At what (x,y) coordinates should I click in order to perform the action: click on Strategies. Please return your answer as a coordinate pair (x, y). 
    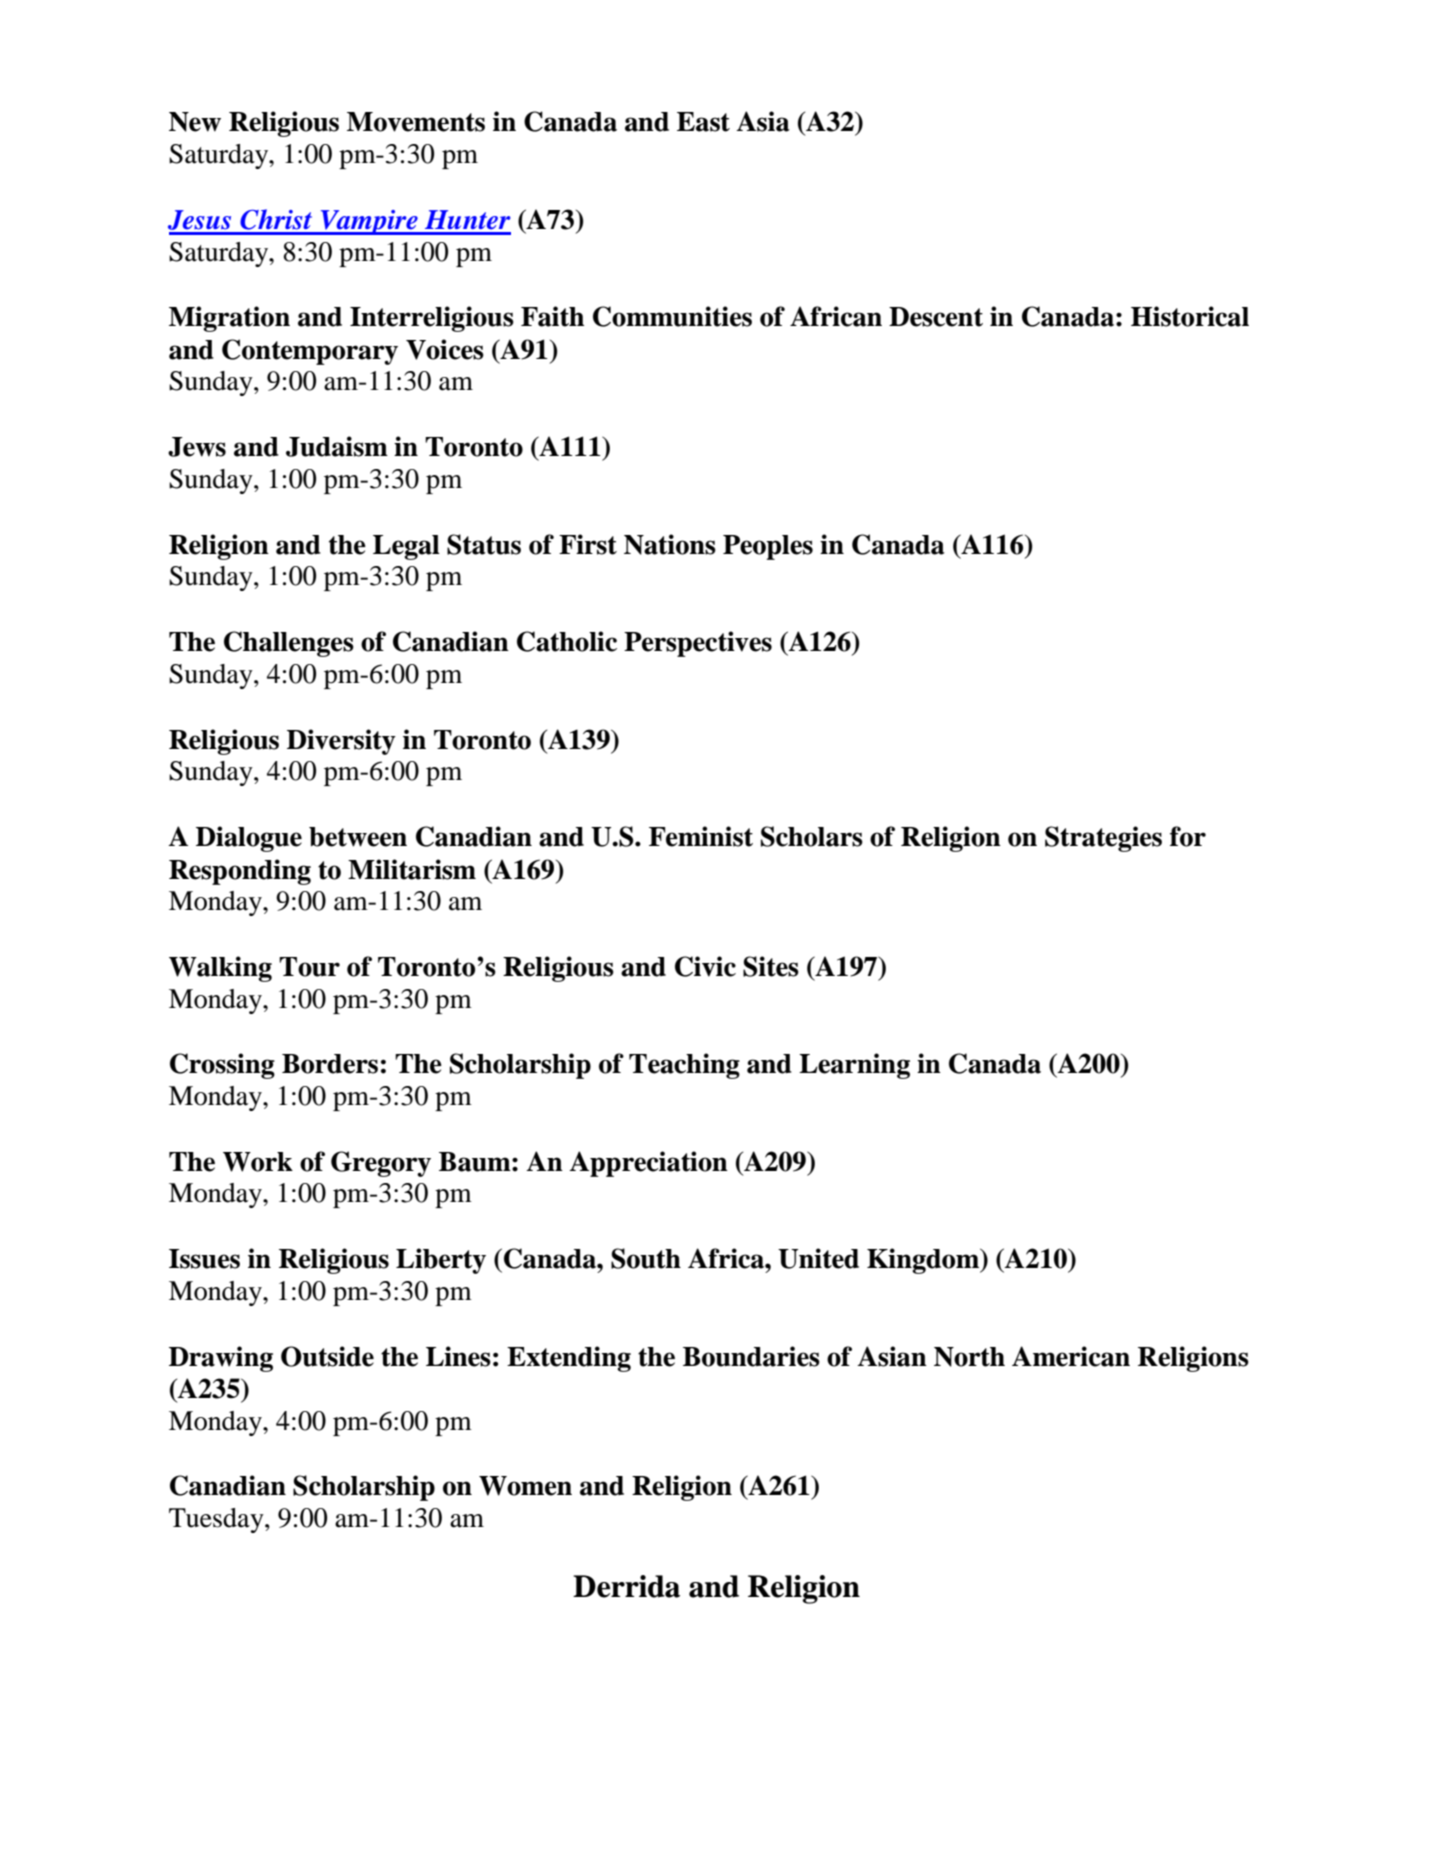
    Looking at the image, I should click on (1103, 839).
